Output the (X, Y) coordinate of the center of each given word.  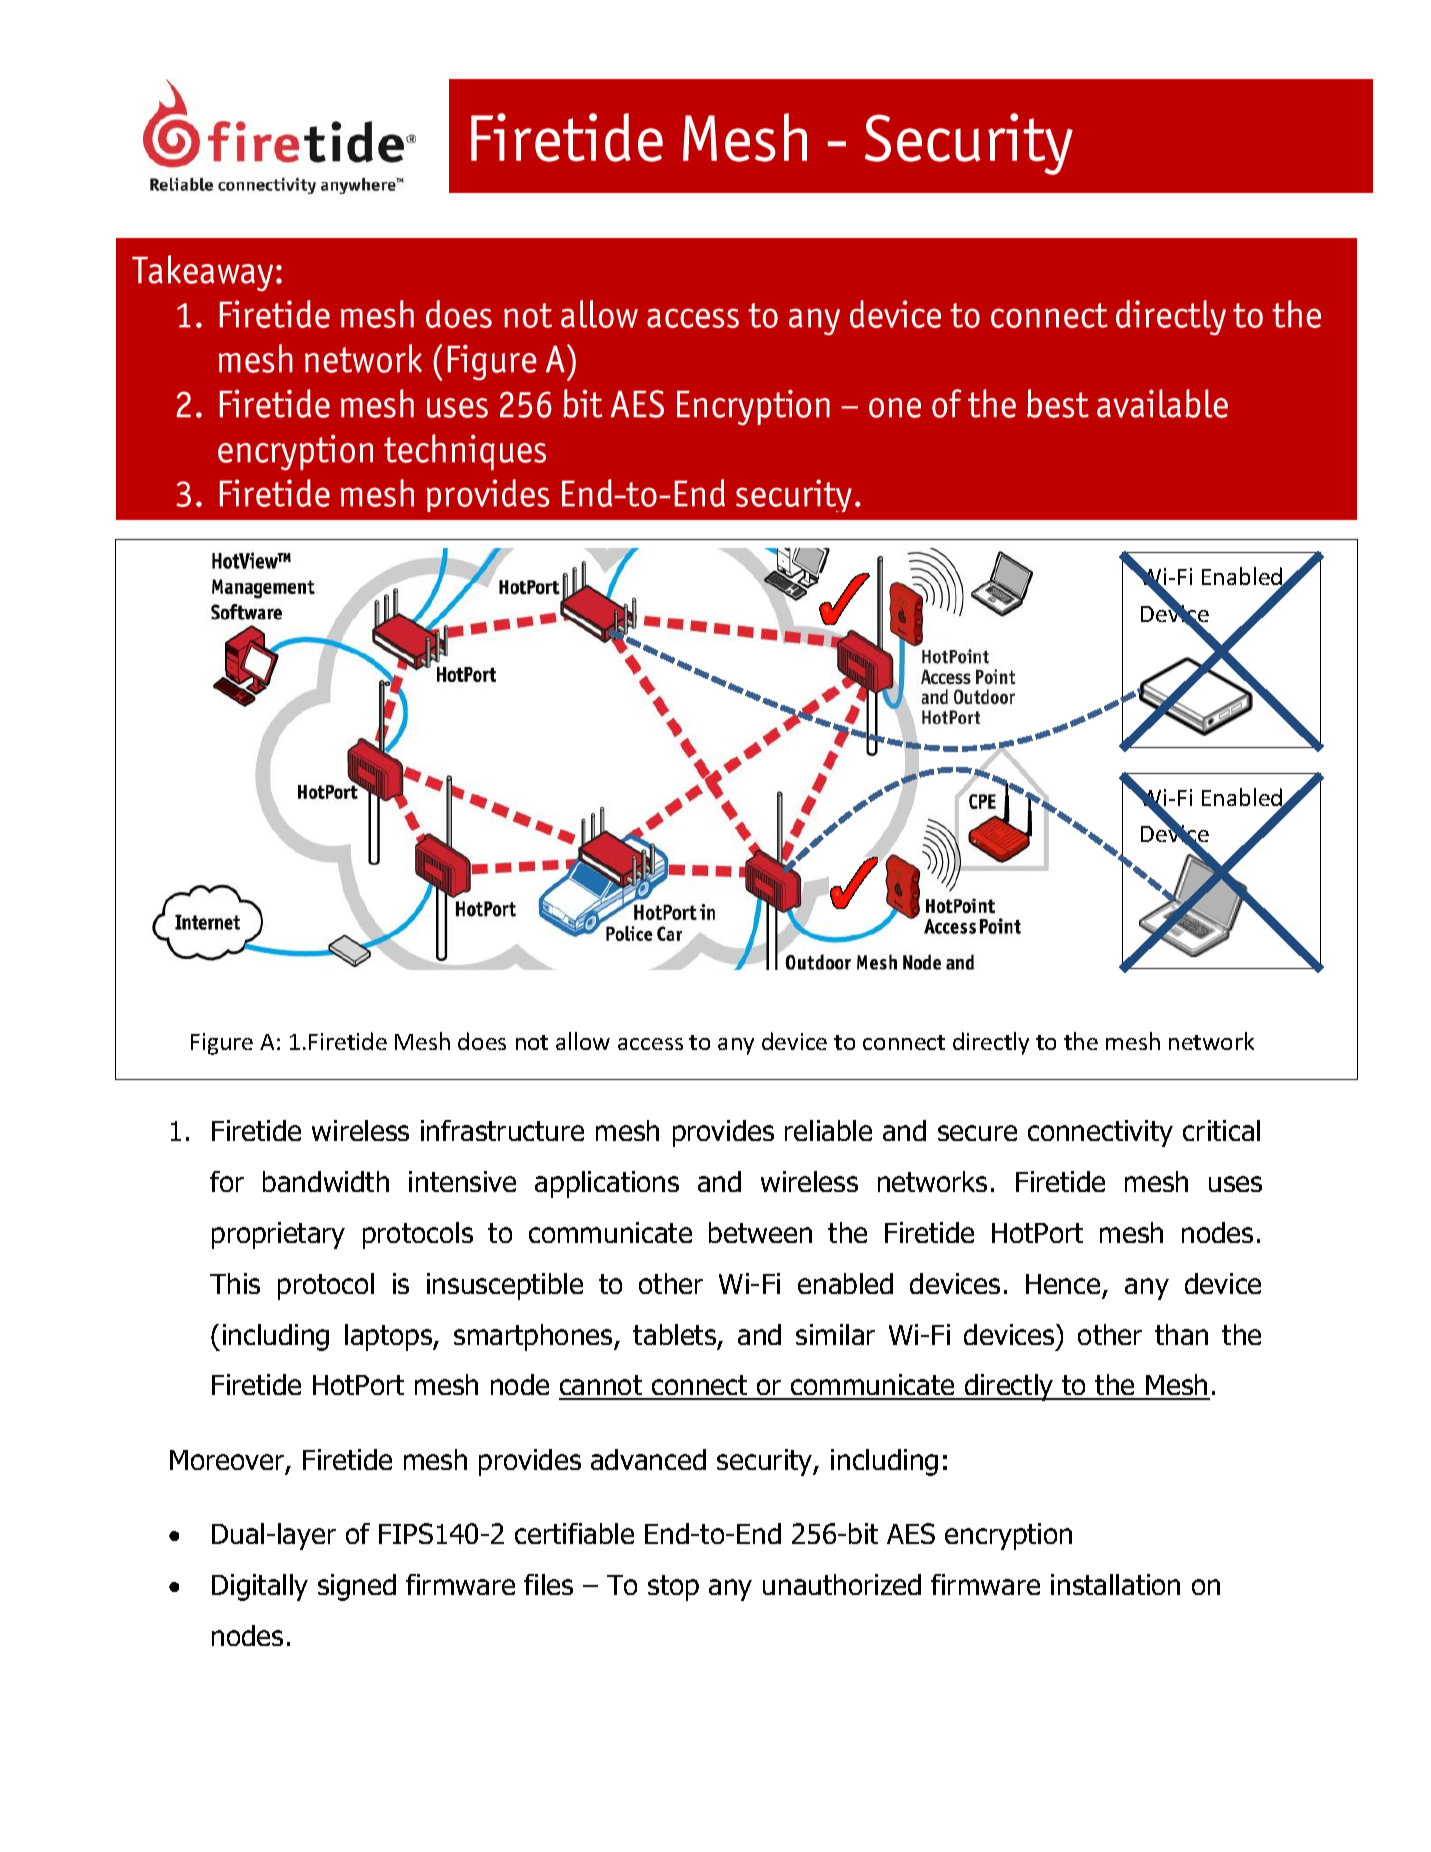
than (1181, 1334)
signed (357, 1587)
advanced (648, 1459)
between (760, 1232)
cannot (602, 1387)
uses (1235, 1184)
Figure (222, 1044)
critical (1221, 1130)
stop (673, 1588)
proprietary (278, 1235)
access (650, 1044)
